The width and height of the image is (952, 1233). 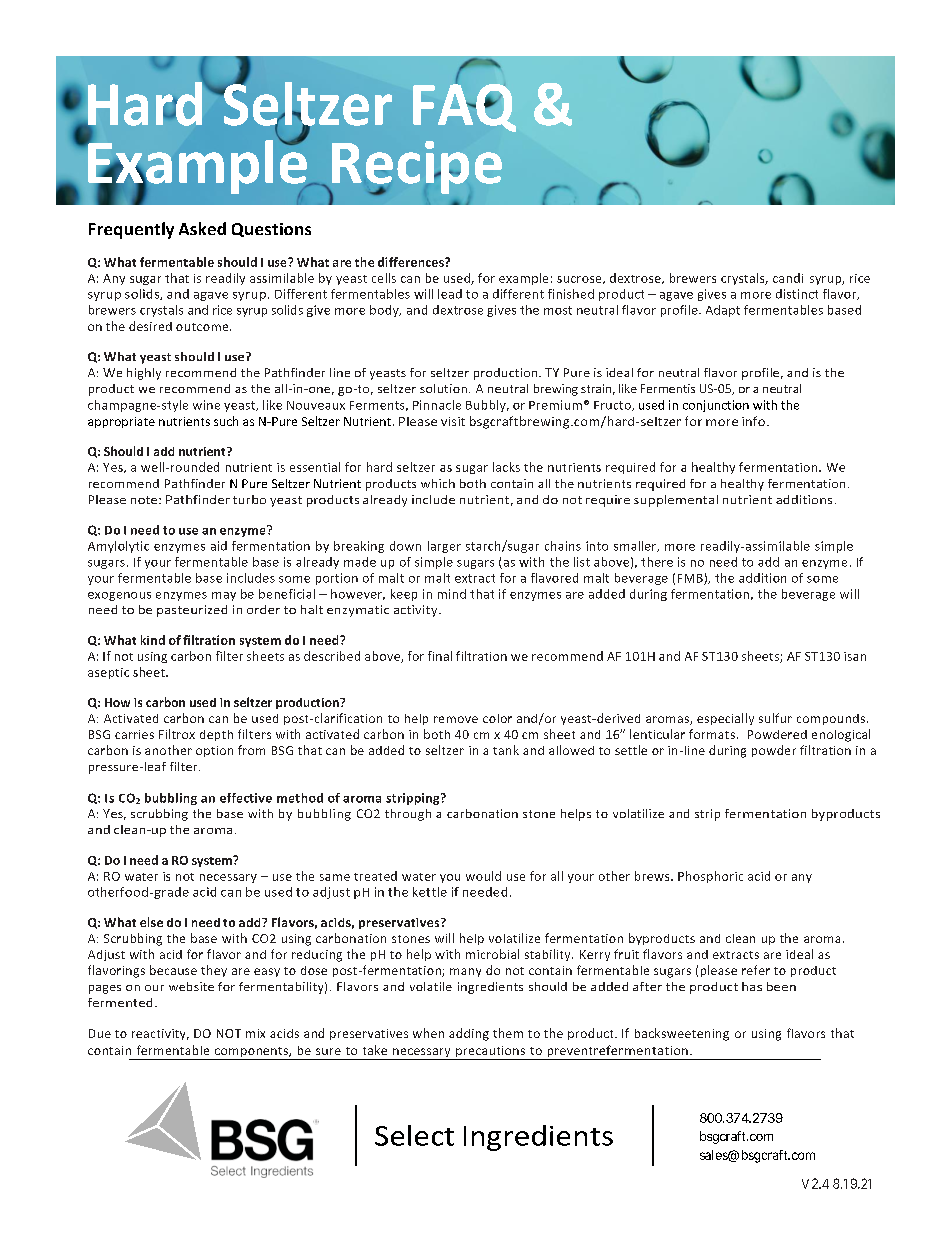 What do you see at coordinates (226, 421) in the image?
I see `such` at bounding box center [226, 421].
